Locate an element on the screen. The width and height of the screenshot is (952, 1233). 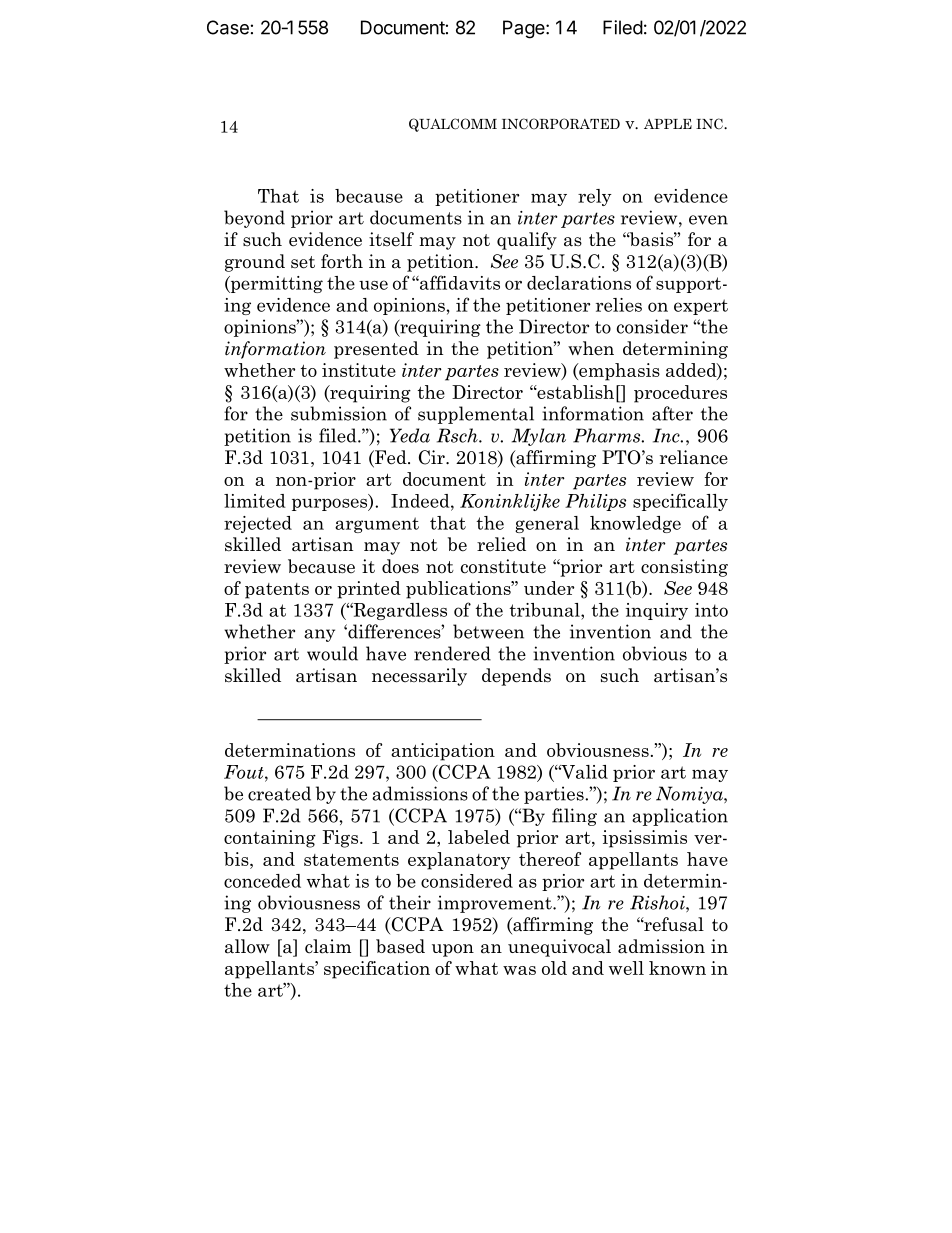
Case is located at coordinates (228, 27).
